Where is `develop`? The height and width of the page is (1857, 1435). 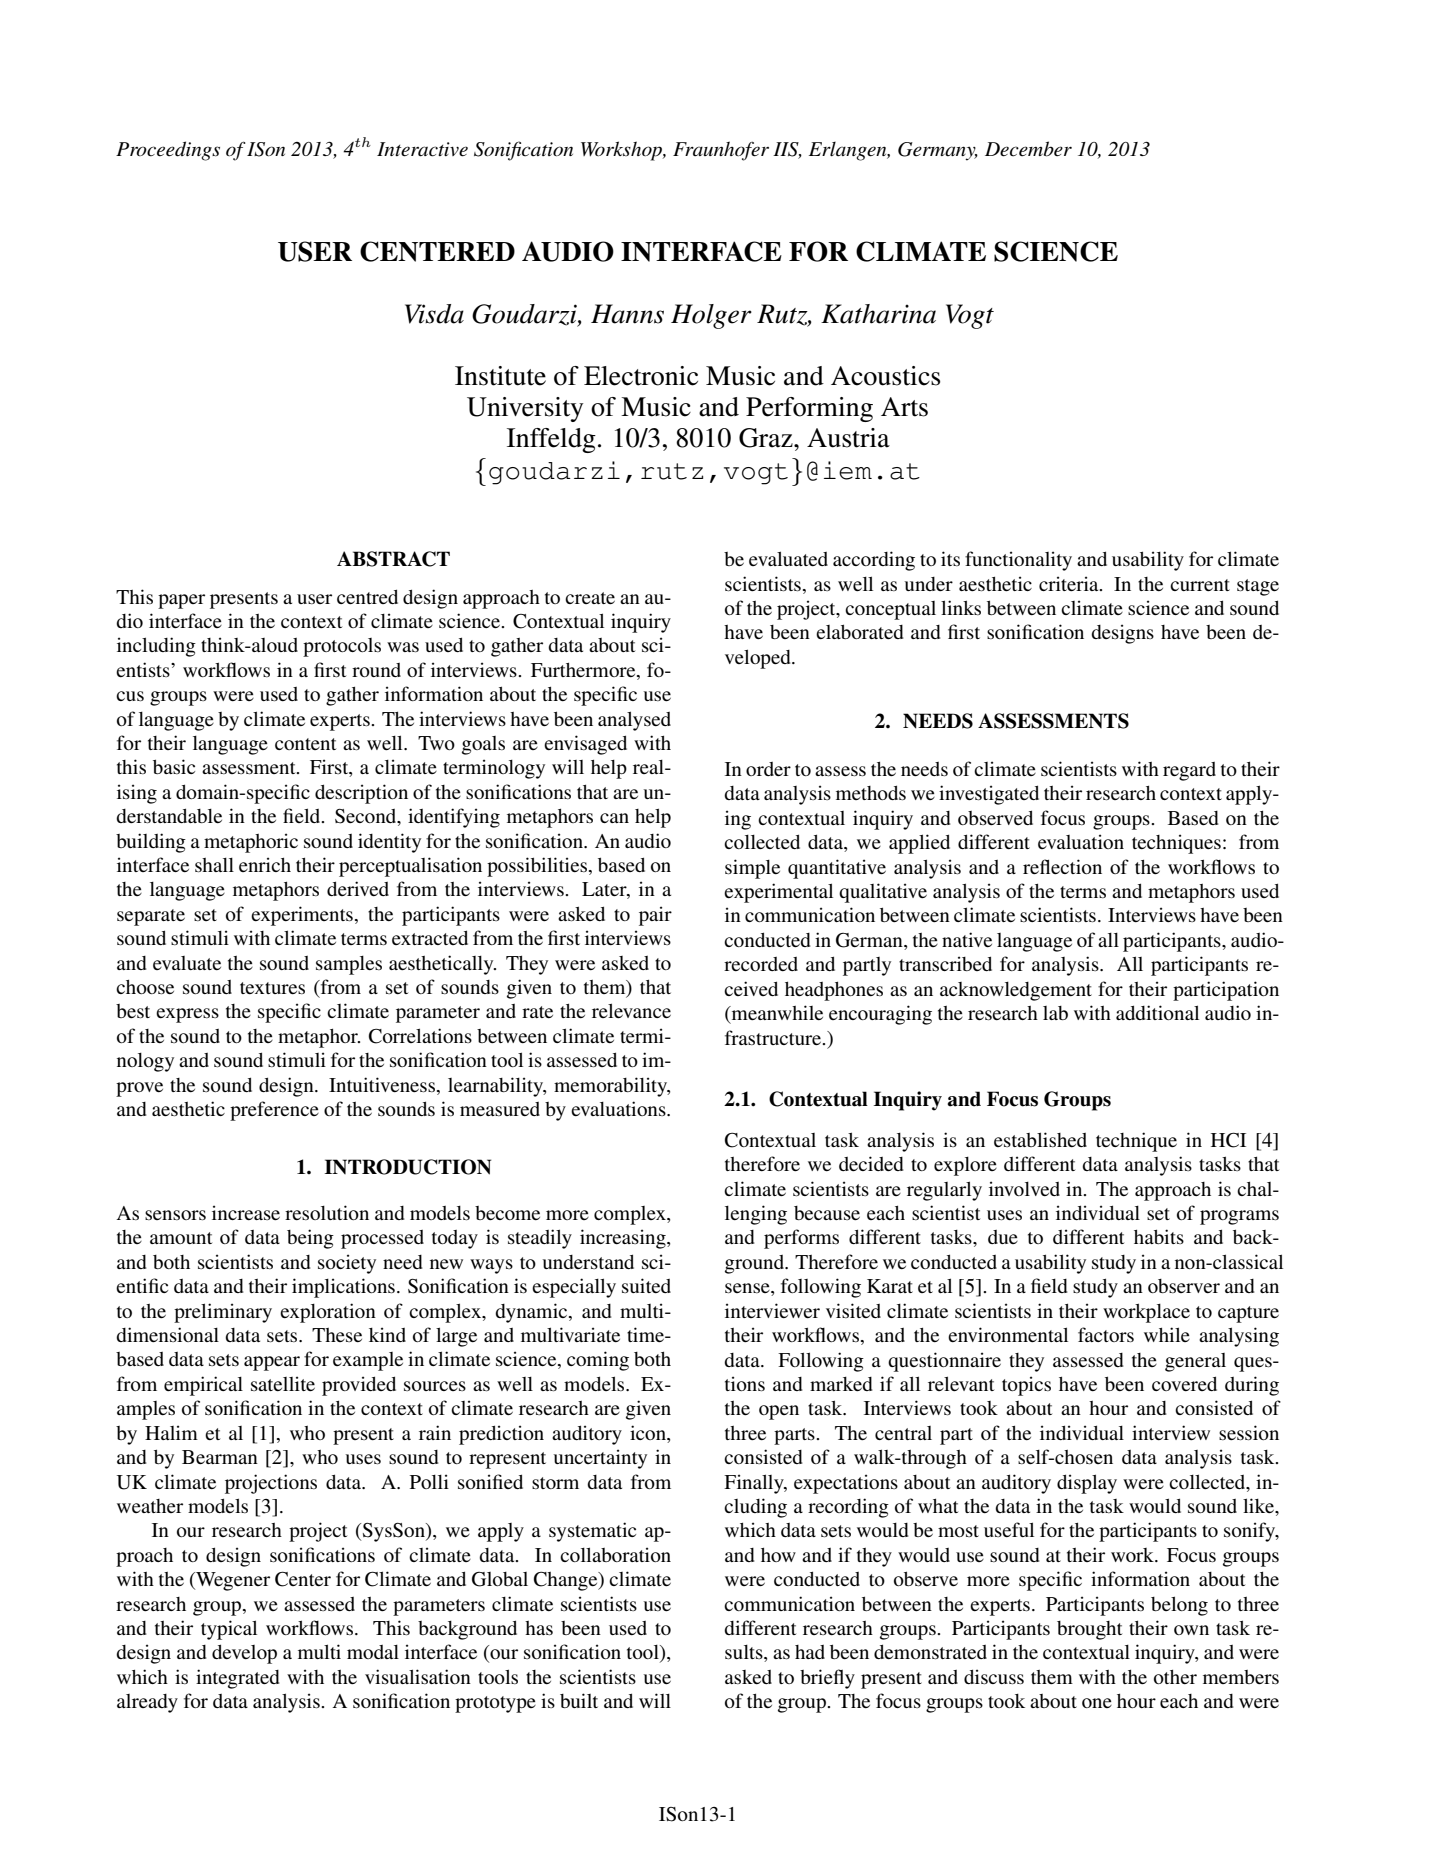
develop is located at coordinates (244, 1654).
